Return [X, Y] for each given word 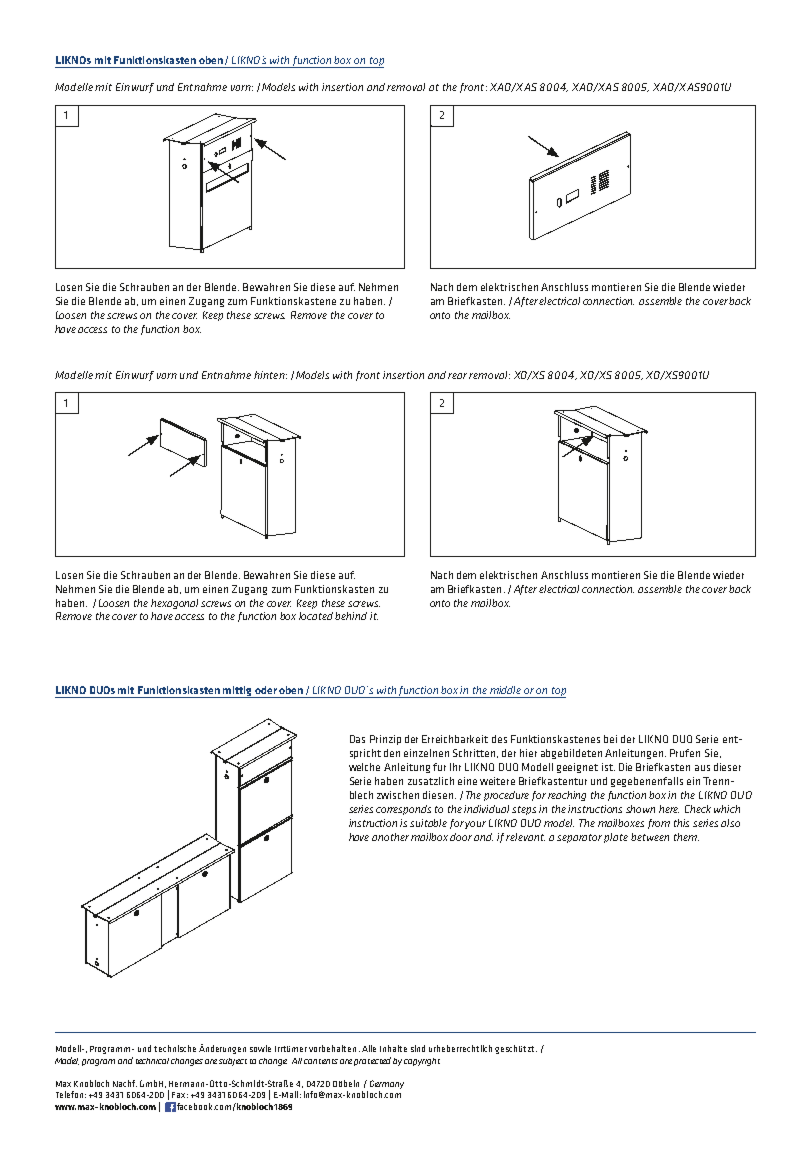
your [475, 825]
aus [702, 768]
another [390, 837]
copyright [422, 1062]
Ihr [455, 767]
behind [351, 616]
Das [357, 739]
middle [505, 690]
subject [233, 1062]
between [650, 837]
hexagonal [176, 604]
